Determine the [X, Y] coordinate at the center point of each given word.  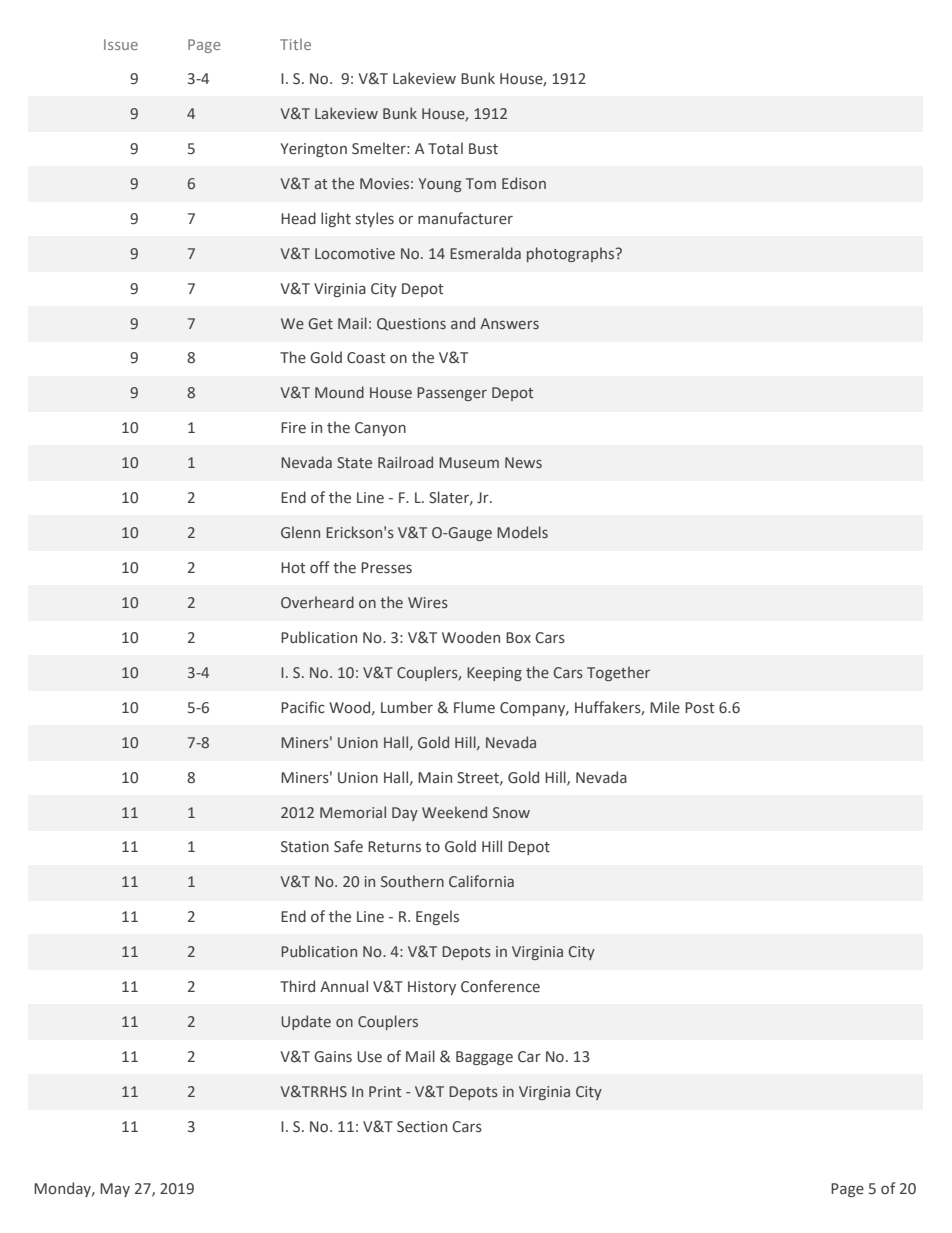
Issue [121, 44]
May [115, 1190]
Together [618, 673]
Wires [428, 602]
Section [422, 1127]
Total [445, 148]
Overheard [317, 602]
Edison [524, 183]
